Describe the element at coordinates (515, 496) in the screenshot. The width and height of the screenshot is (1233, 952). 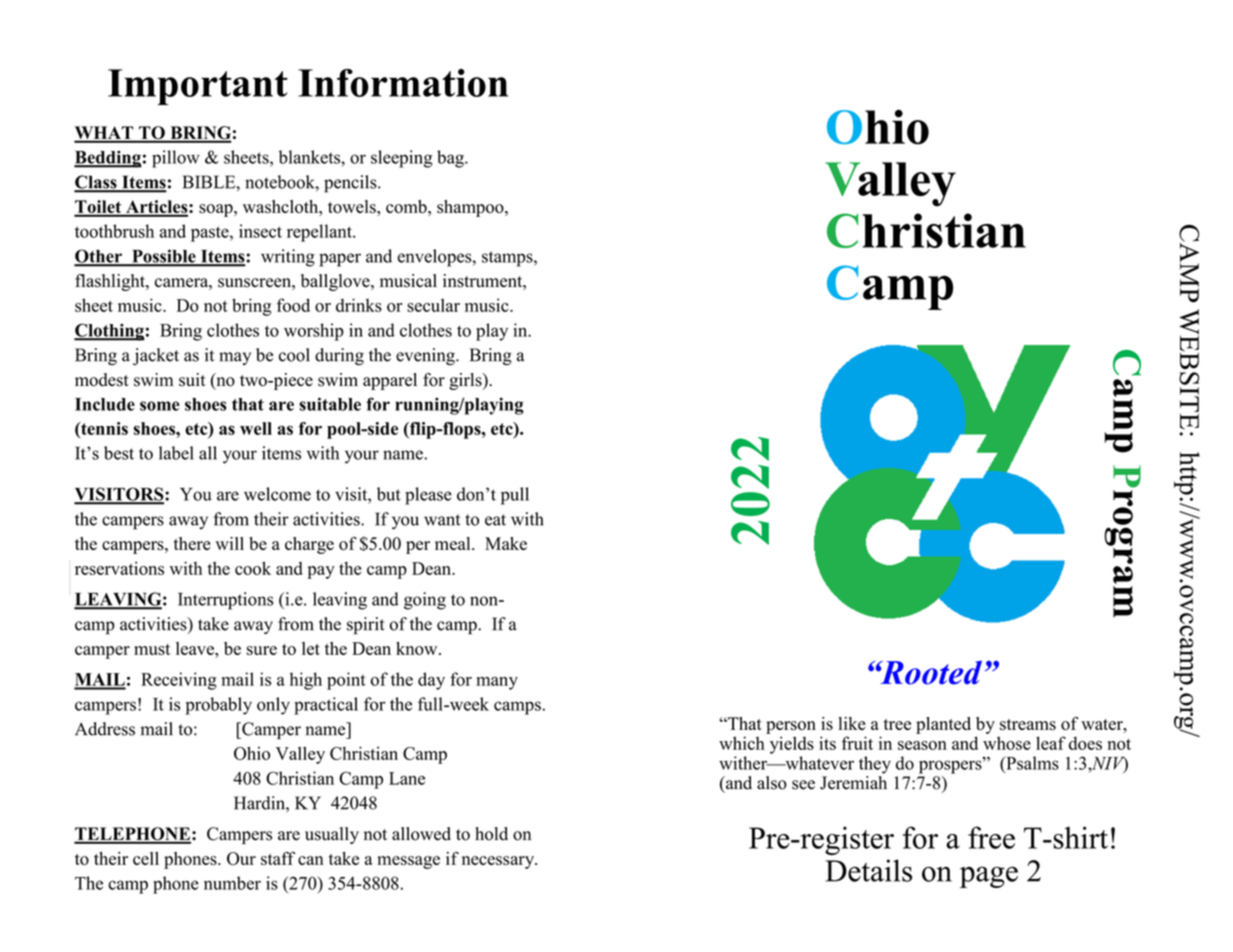
I see `pull` at that location.
